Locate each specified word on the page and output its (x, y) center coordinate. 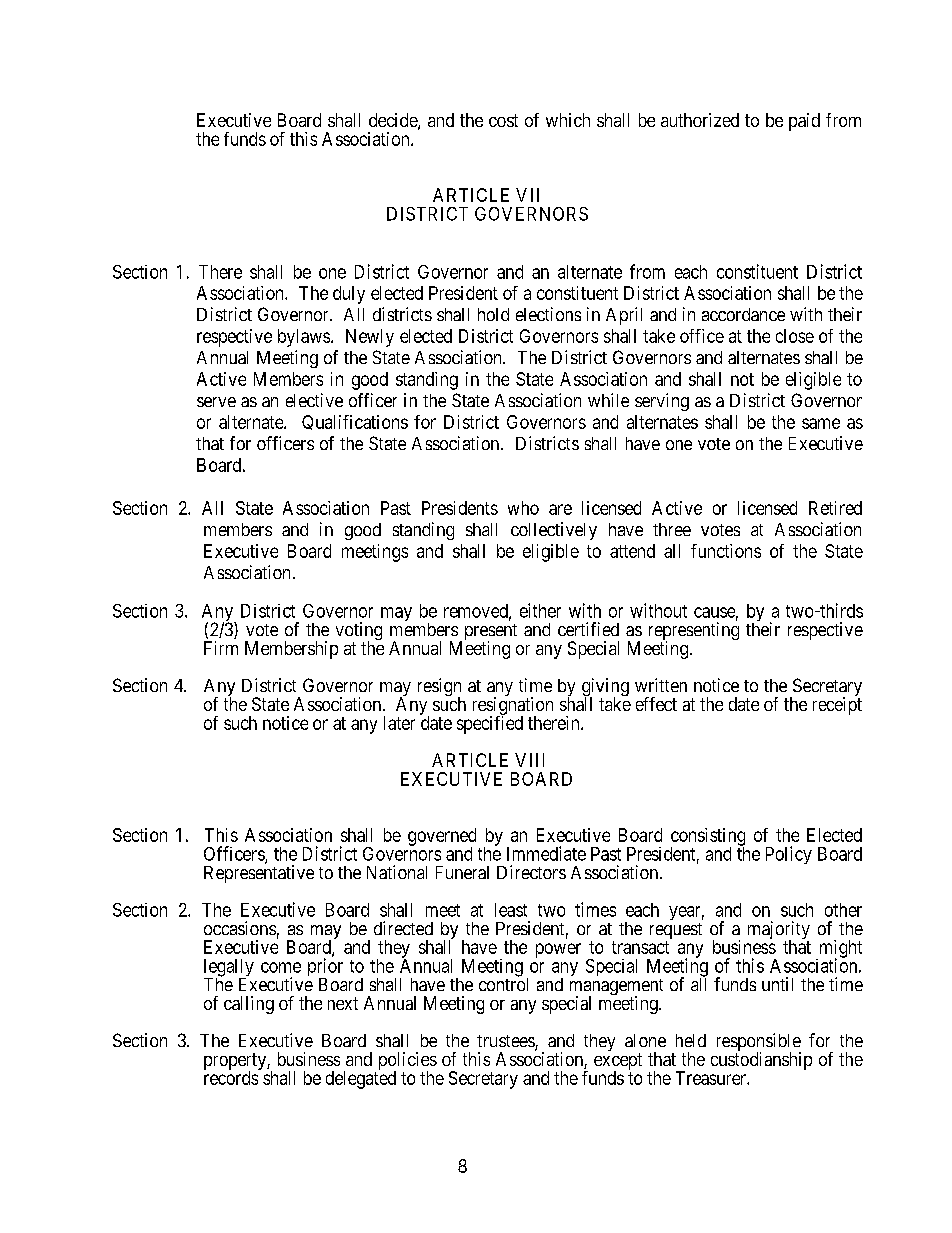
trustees (506, 1042)
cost (503, 120)
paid (804, 122)
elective (314, 400)
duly (349, 295)
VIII (529, 760)
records (232, 1077)
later (399, 723)
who (523, 508)
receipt (837, 706)
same (821, 423)
